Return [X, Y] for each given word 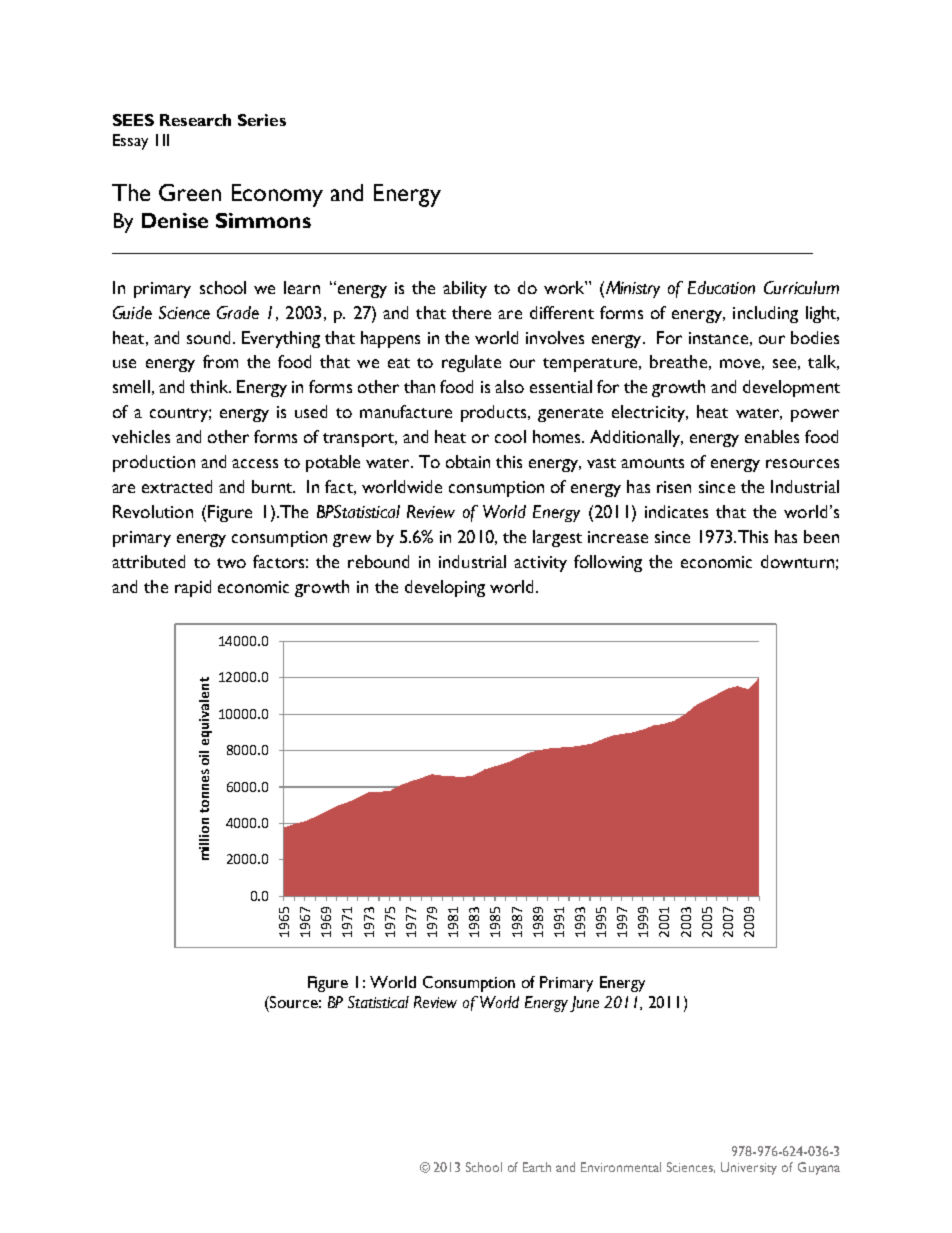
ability [465, 289]
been [821, 536]
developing [445, 588]
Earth [537, 1167]
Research [195, 120]
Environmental [621, 1167]
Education [721, 287]
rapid [193, 588]
